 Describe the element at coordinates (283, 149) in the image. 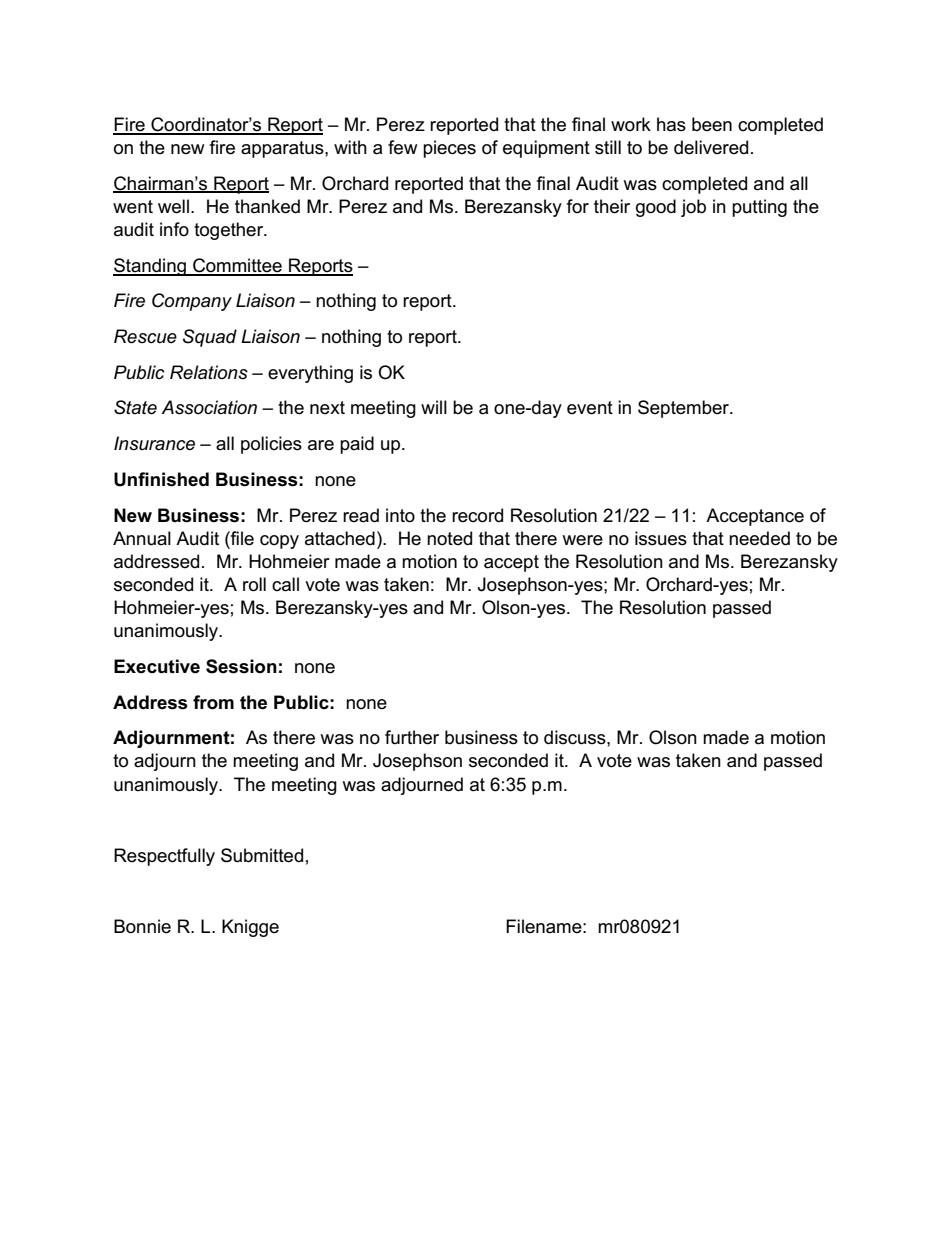

I see `apparatus` at that location.
